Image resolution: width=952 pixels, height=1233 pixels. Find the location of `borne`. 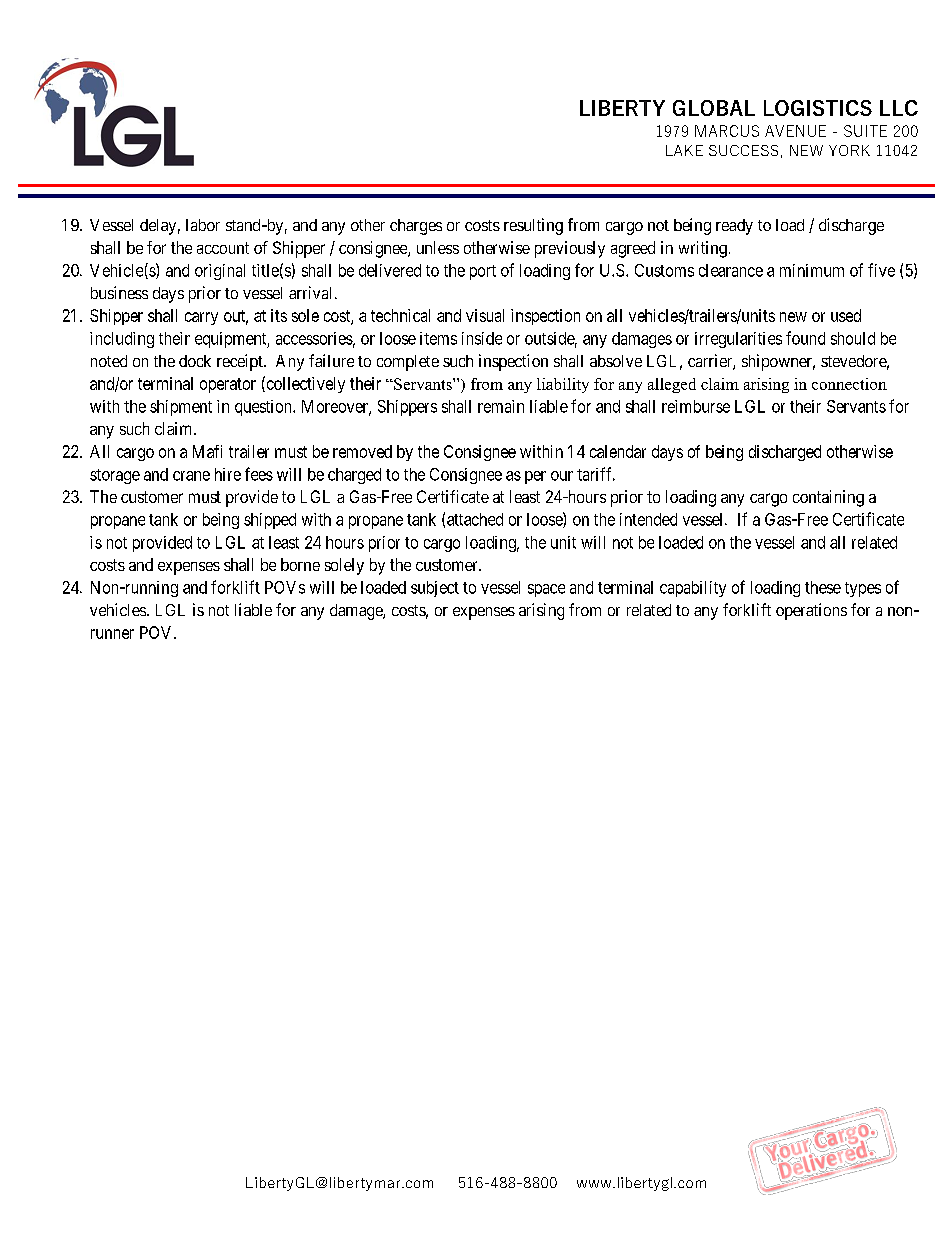

borne is located at coordinates (300, 564).
